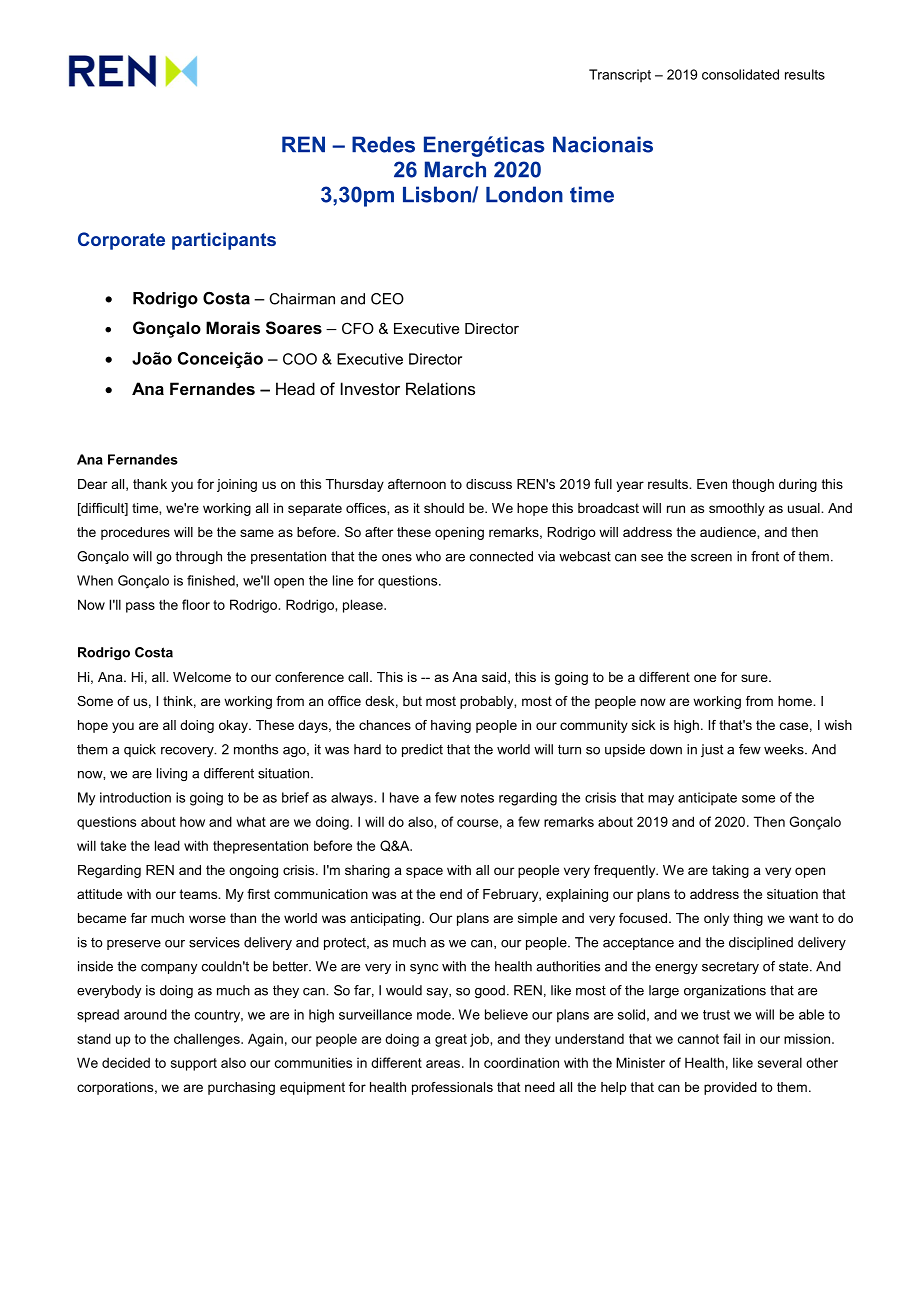 The height and width of the screenshot is (1308, 924). Describe the element at coordinates (455, 169) in the screenshot. I see `March` at that location.
